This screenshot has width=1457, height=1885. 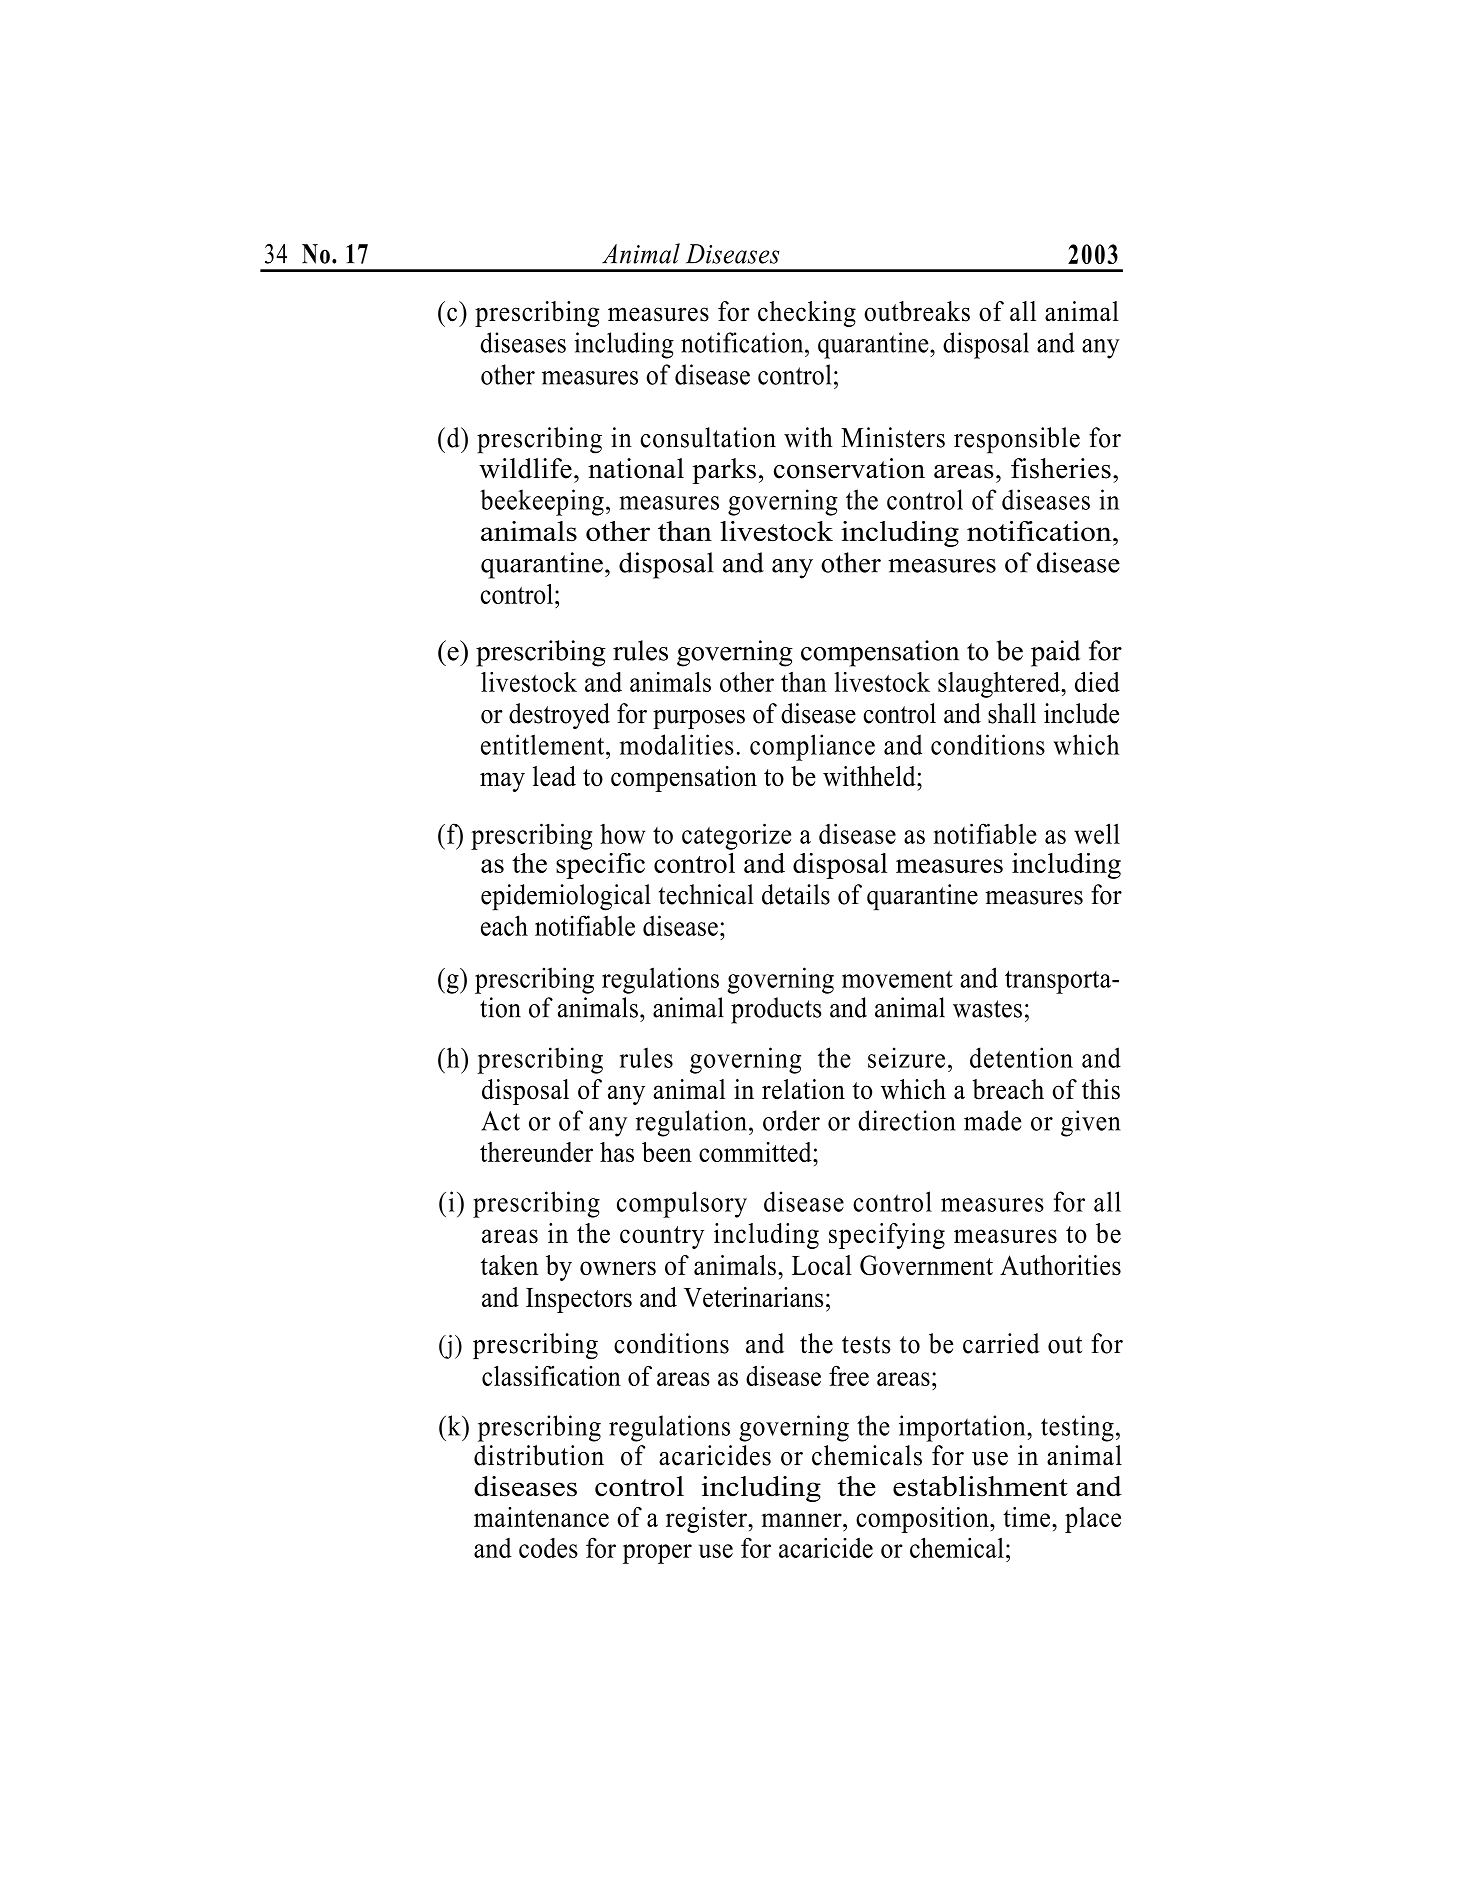 I want to click on epidemiological, so click(x=566, y=897).
